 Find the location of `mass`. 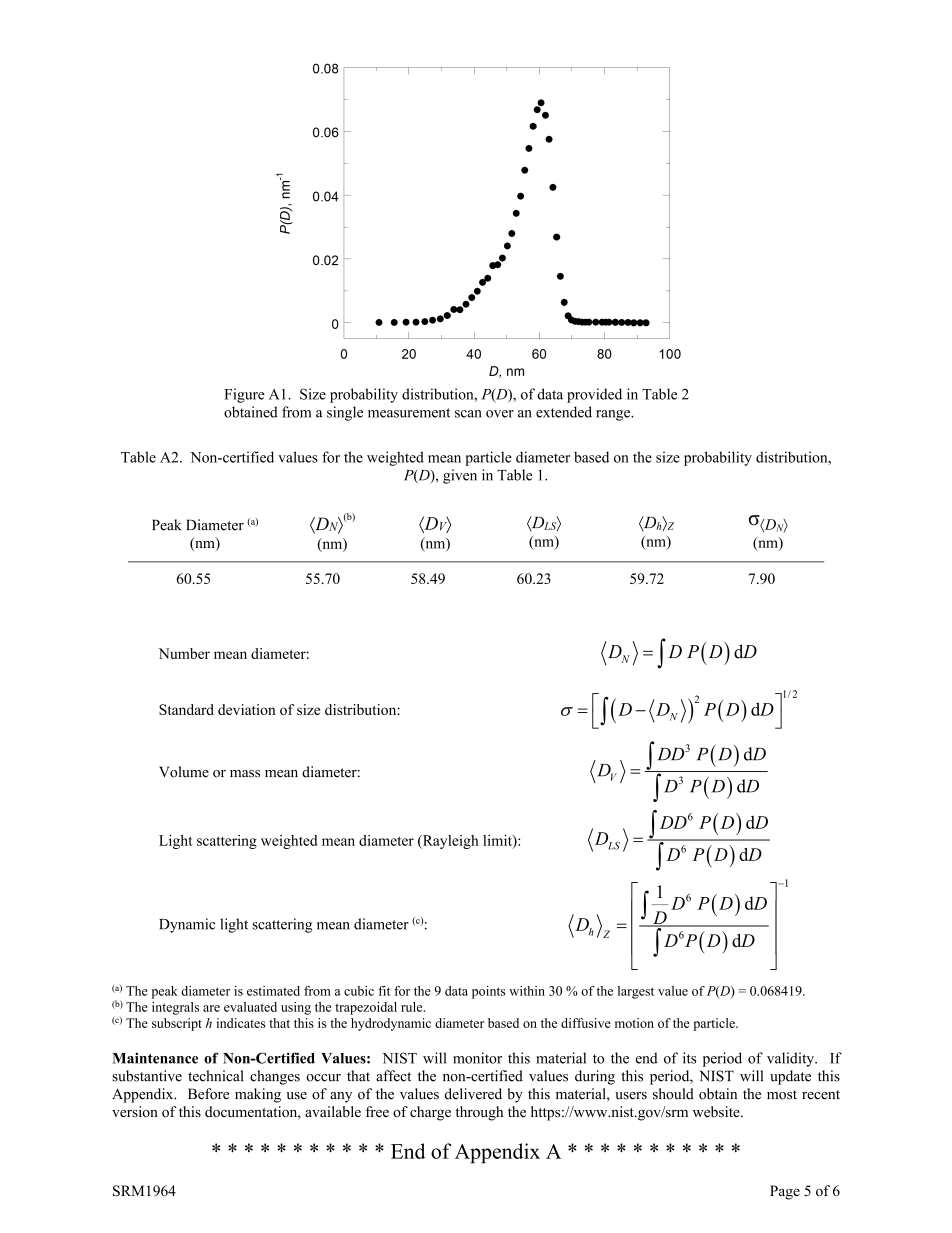

mass is located at coordinates (245, 774).
